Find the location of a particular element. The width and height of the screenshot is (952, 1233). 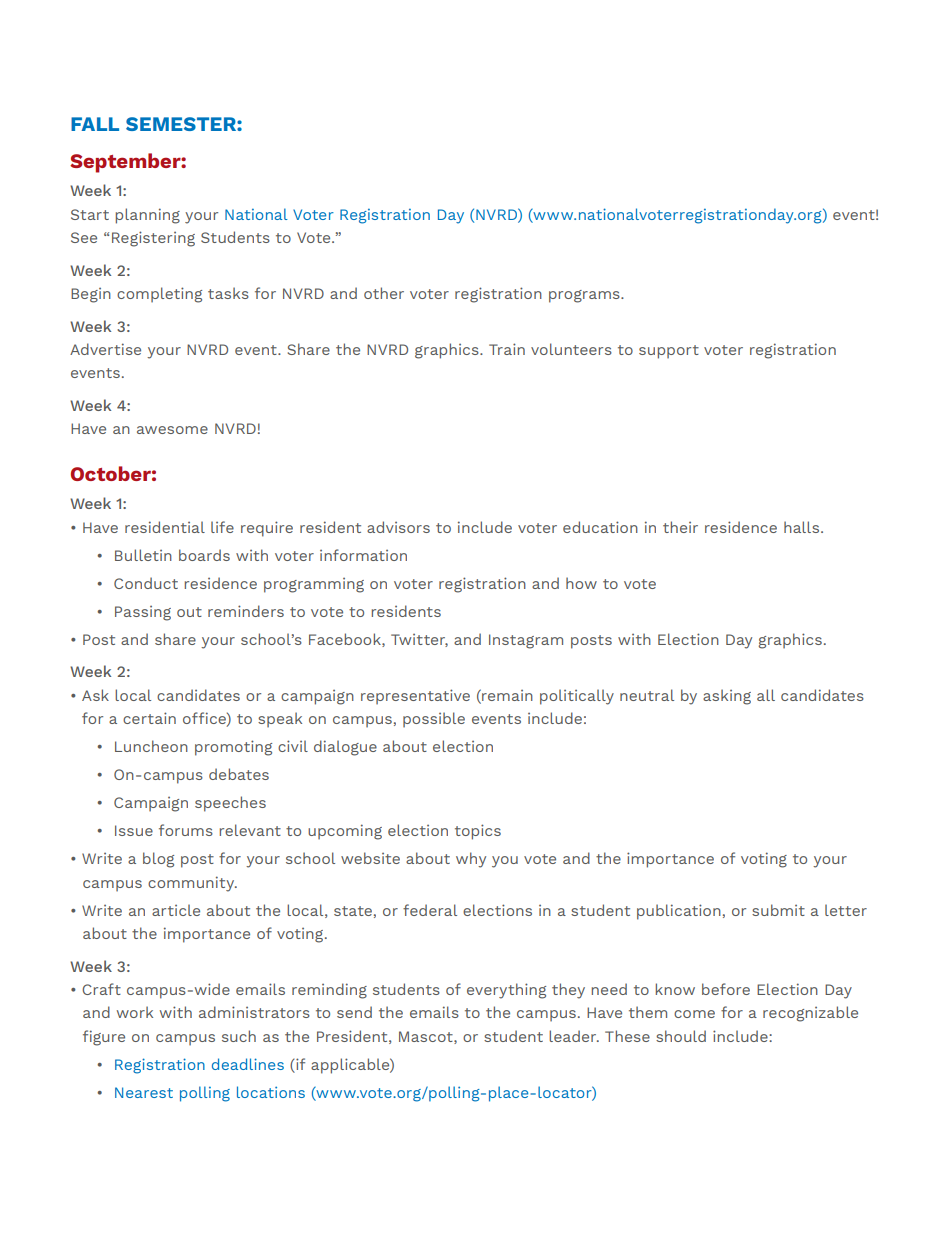

asking is located at coordinates (727, 697).
